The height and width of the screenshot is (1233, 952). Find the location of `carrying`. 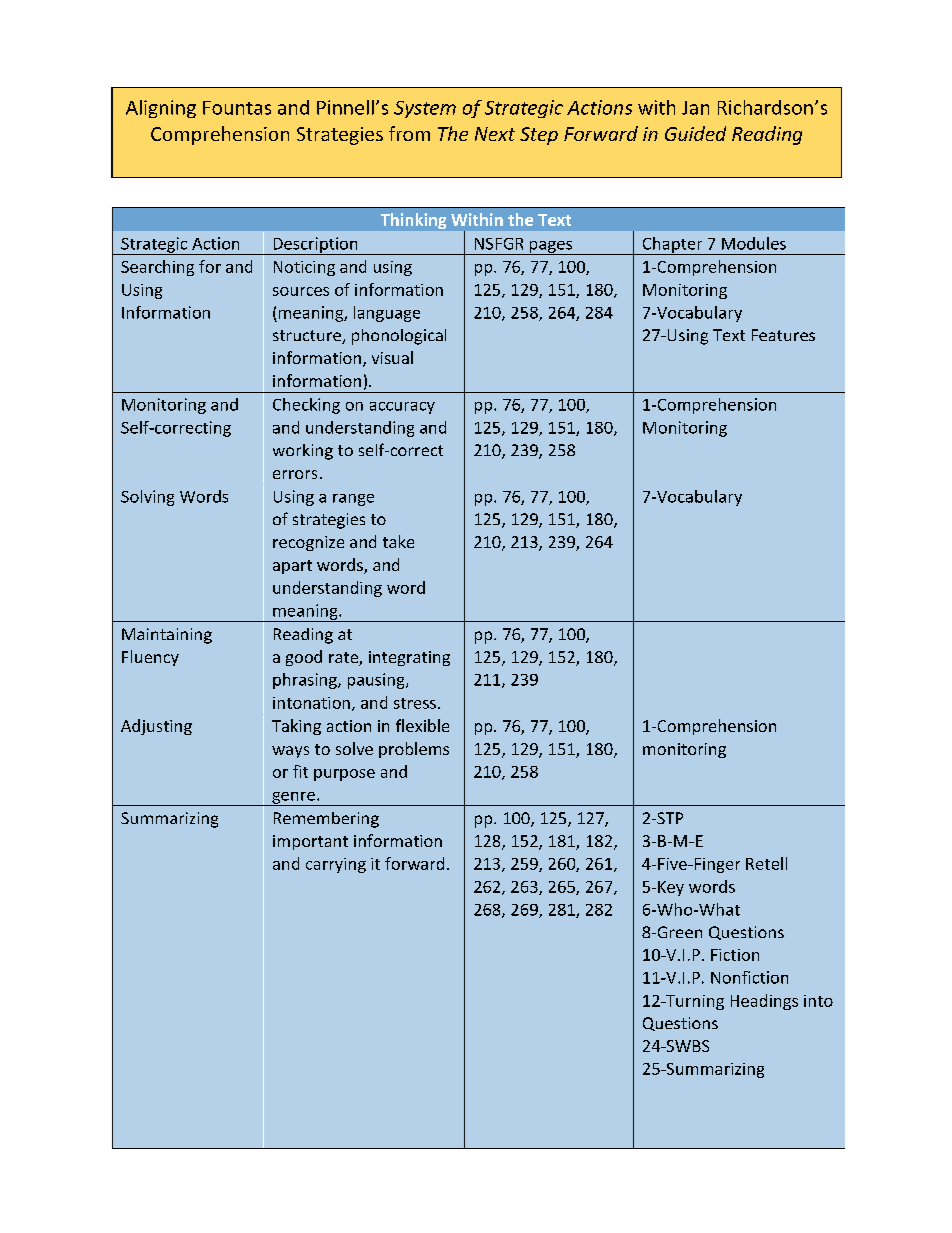

carrying is located at coordinates (336, 865).
